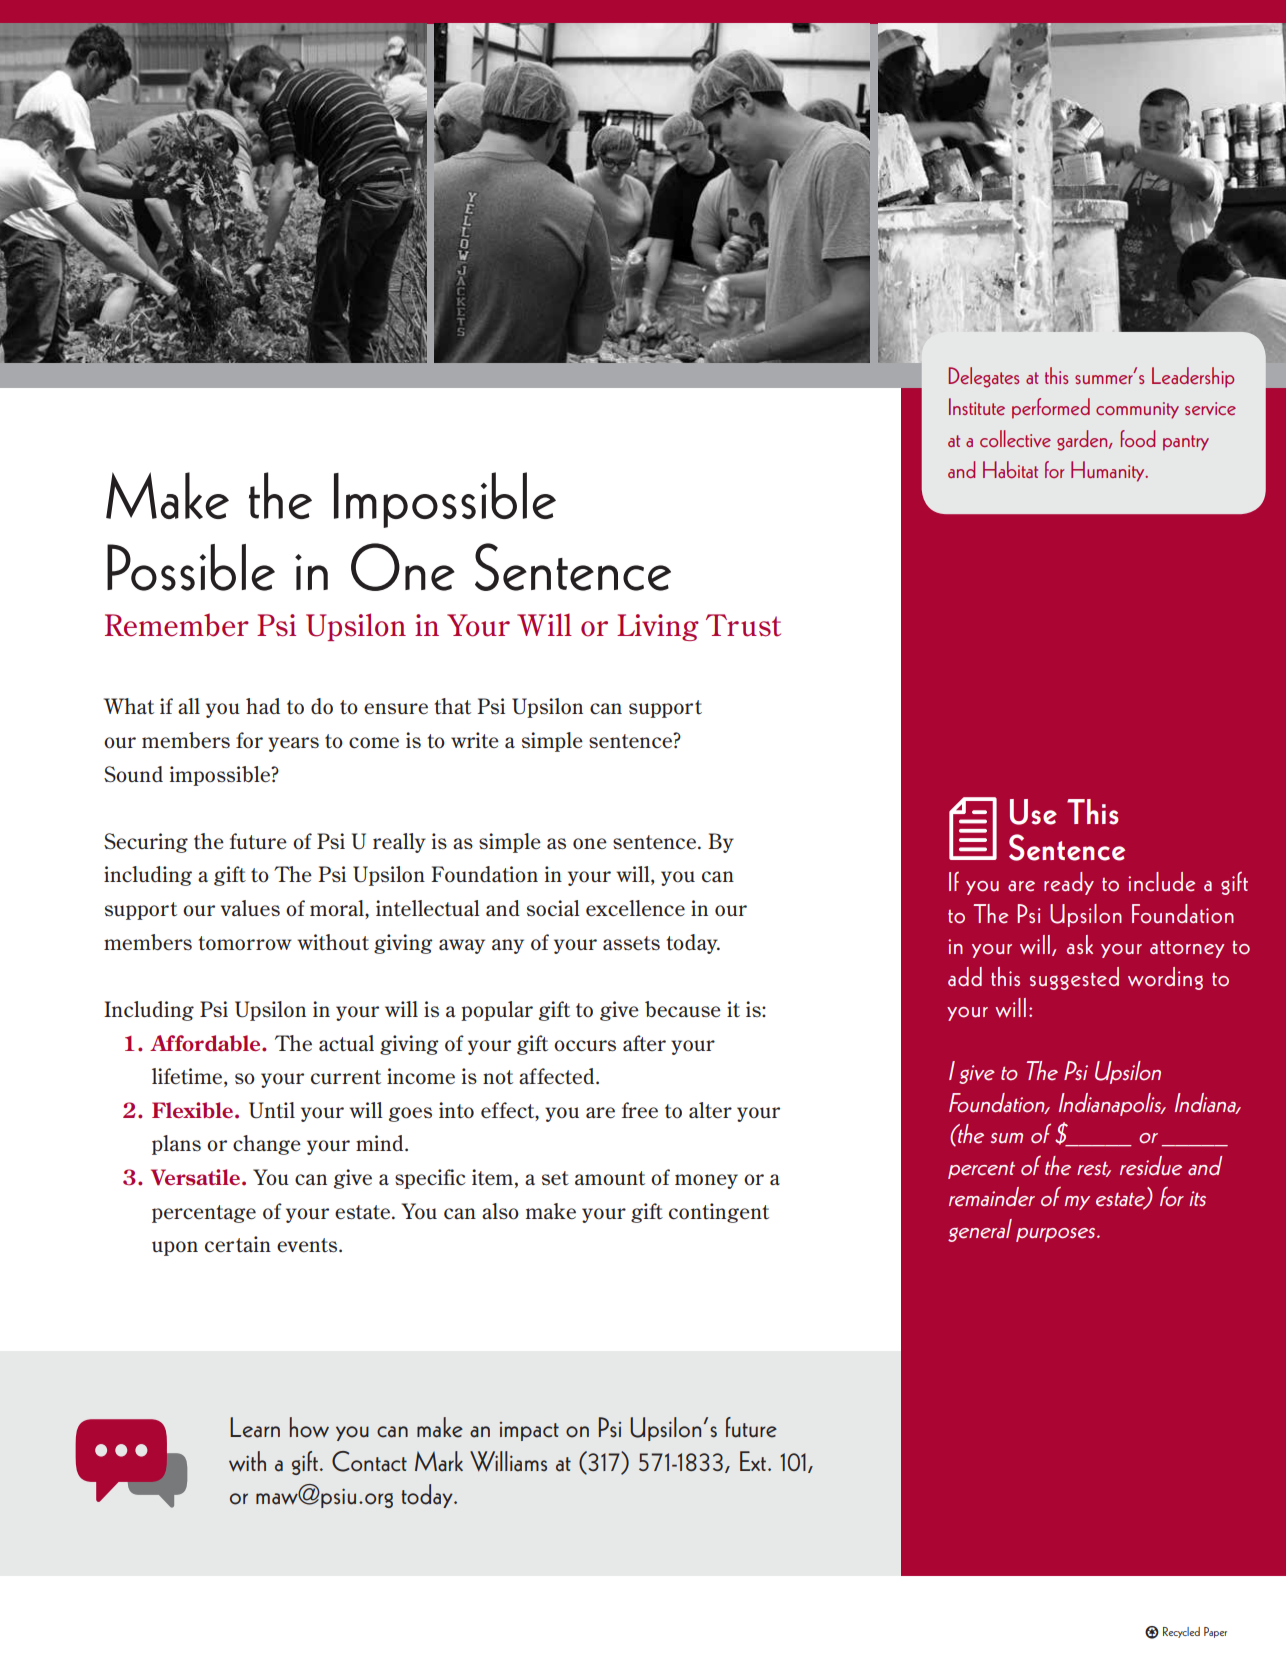 Image resolution: width=1286 pixels, height=1664 pixels. What do you see at coordinates (977, 406) in the screenshot?
I see `Institute` at bounding box center [977, 406].
